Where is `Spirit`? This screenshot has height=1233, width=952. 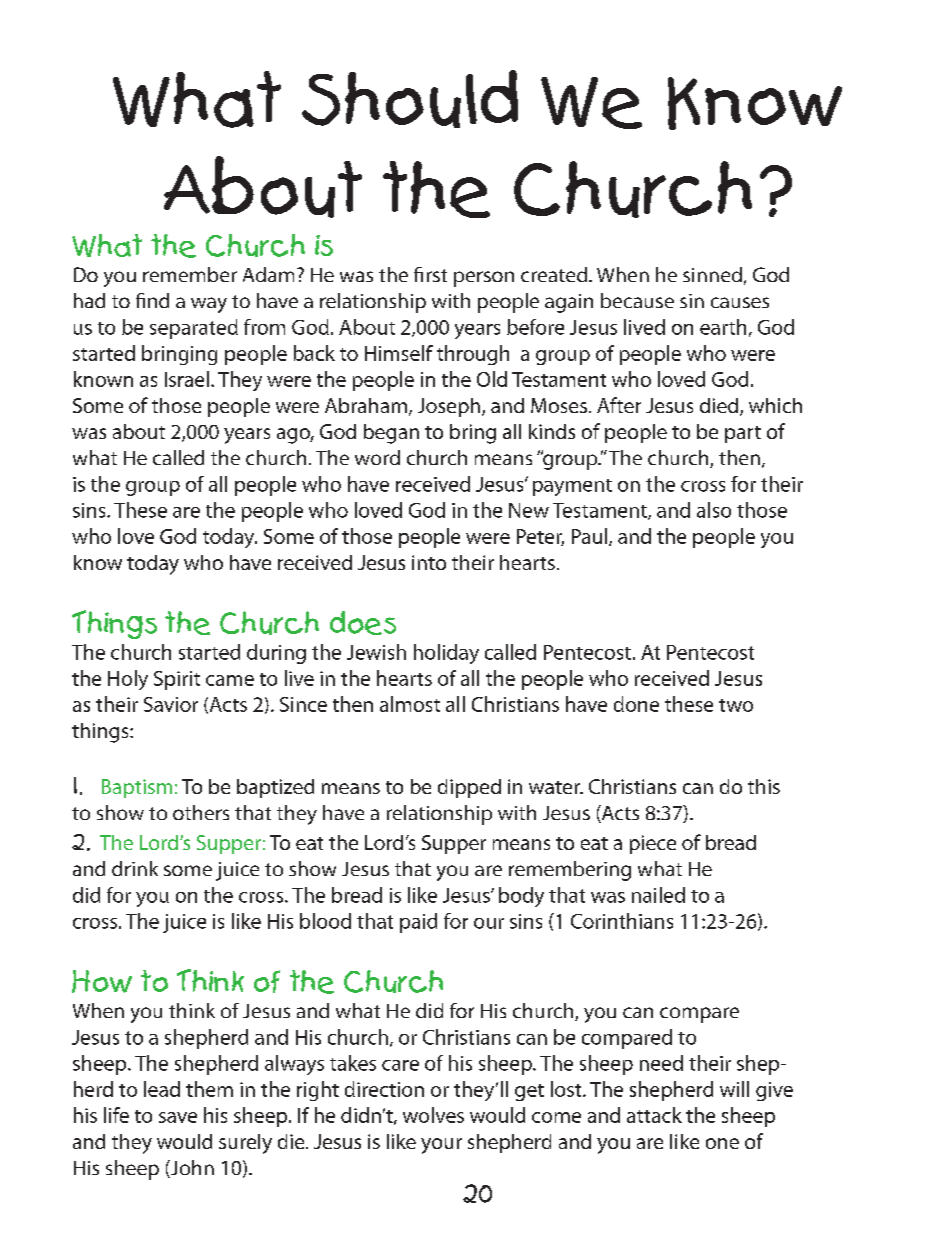
Spirit is located at coordinates (177, 680).
